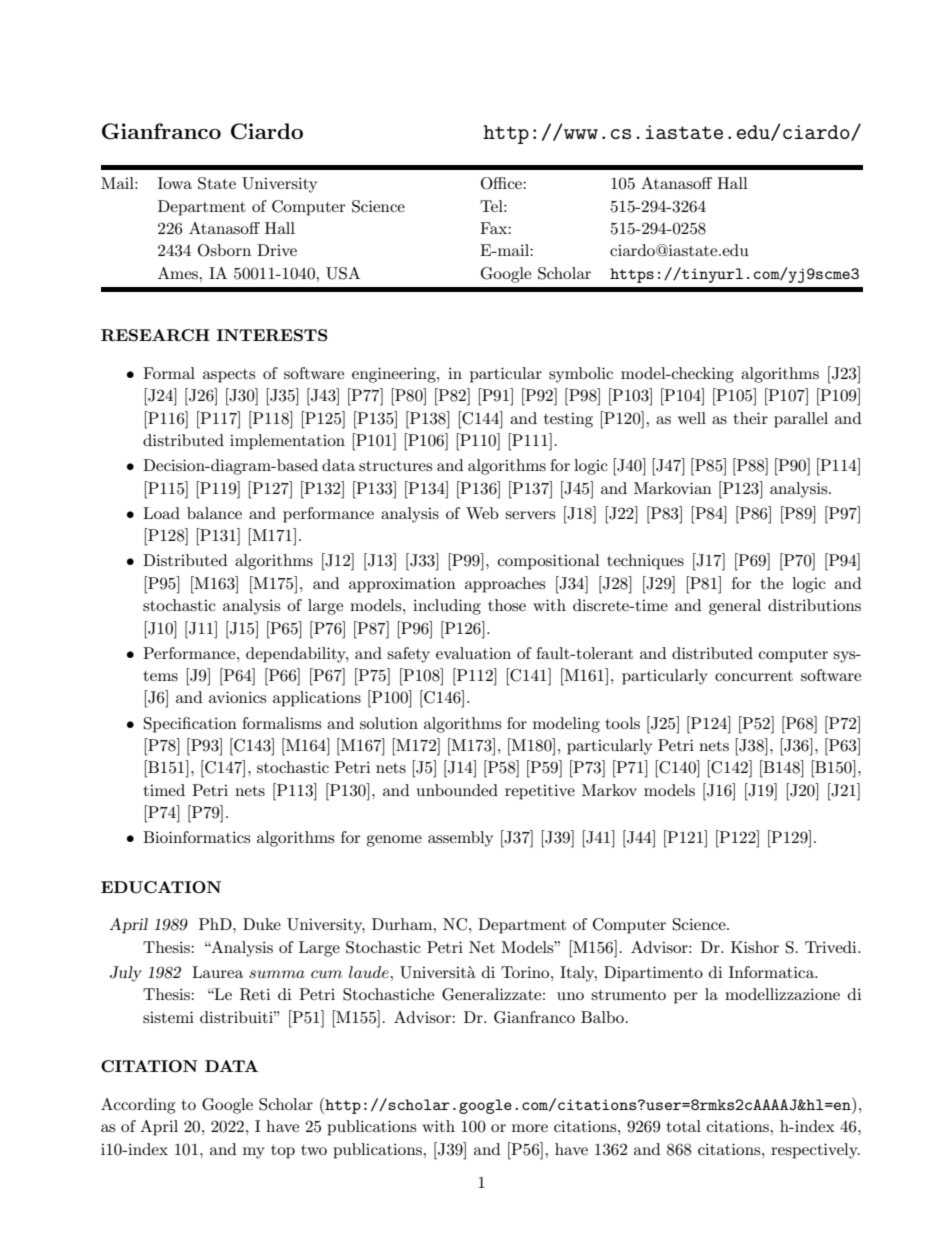 This image has width=952, height=1233. What do you see at coordinates (175, 183) in the image?
I see `Iowa` at bounding box center [175, 183].
